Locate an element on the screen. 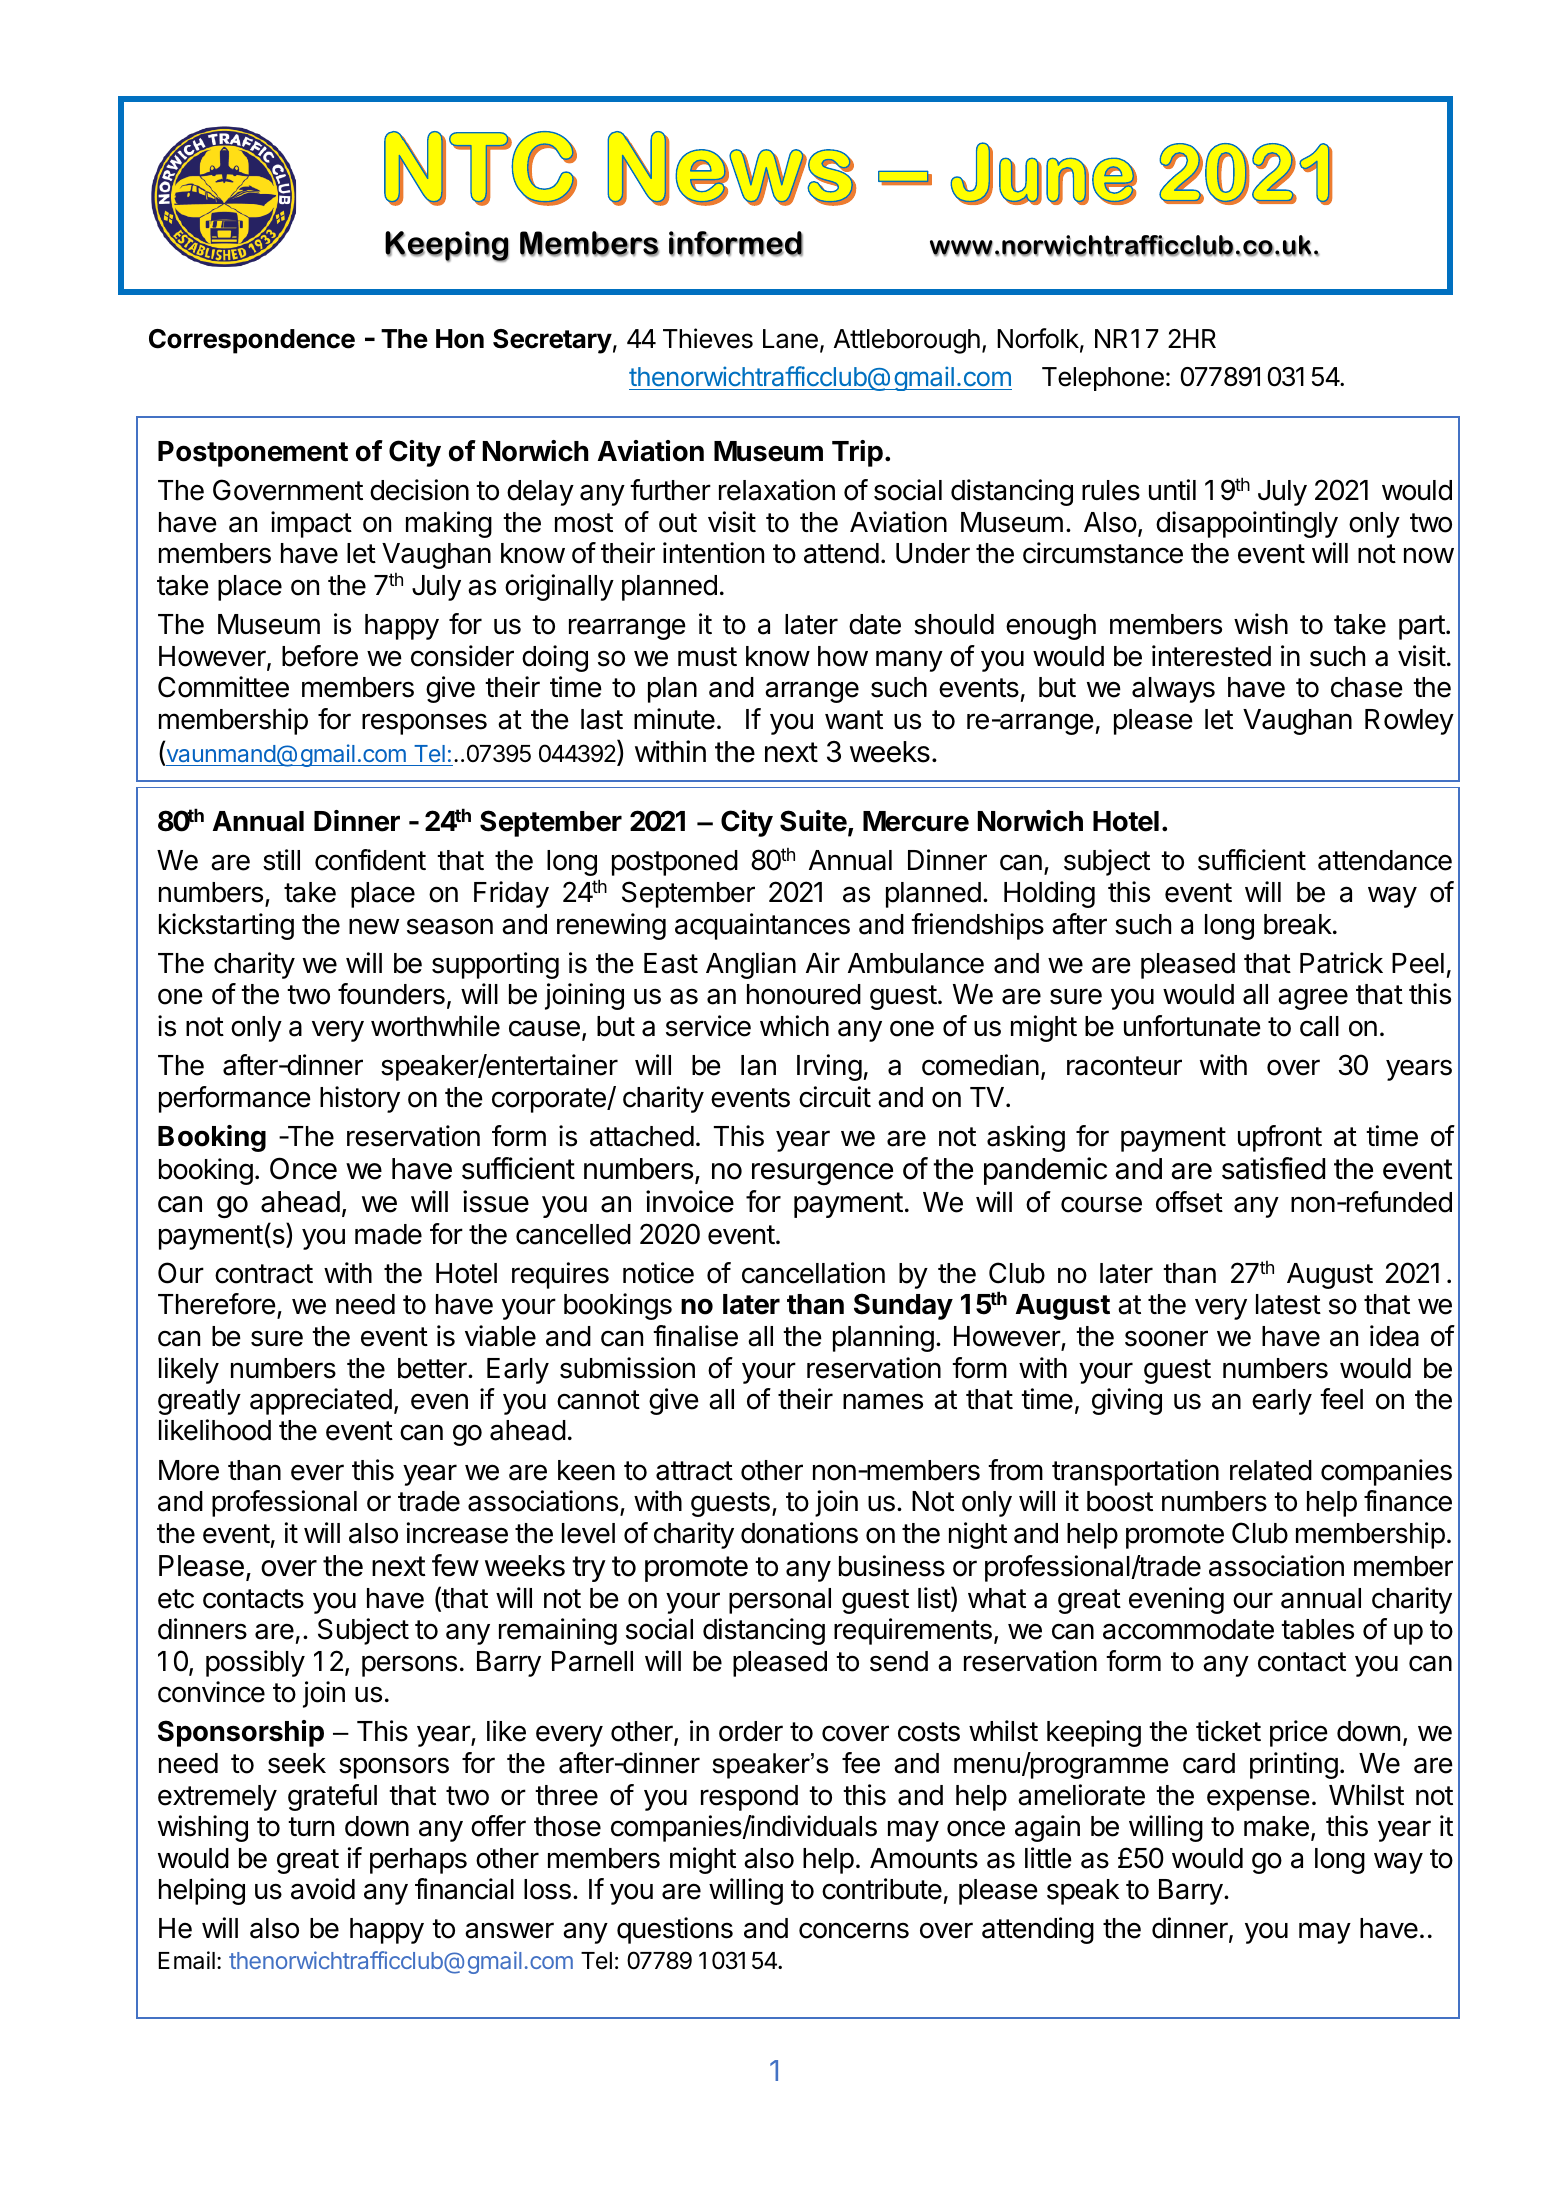 Image resolution: width=1554 pixels, height=2198 pixels. break is located at coordinates (1298, 924).
